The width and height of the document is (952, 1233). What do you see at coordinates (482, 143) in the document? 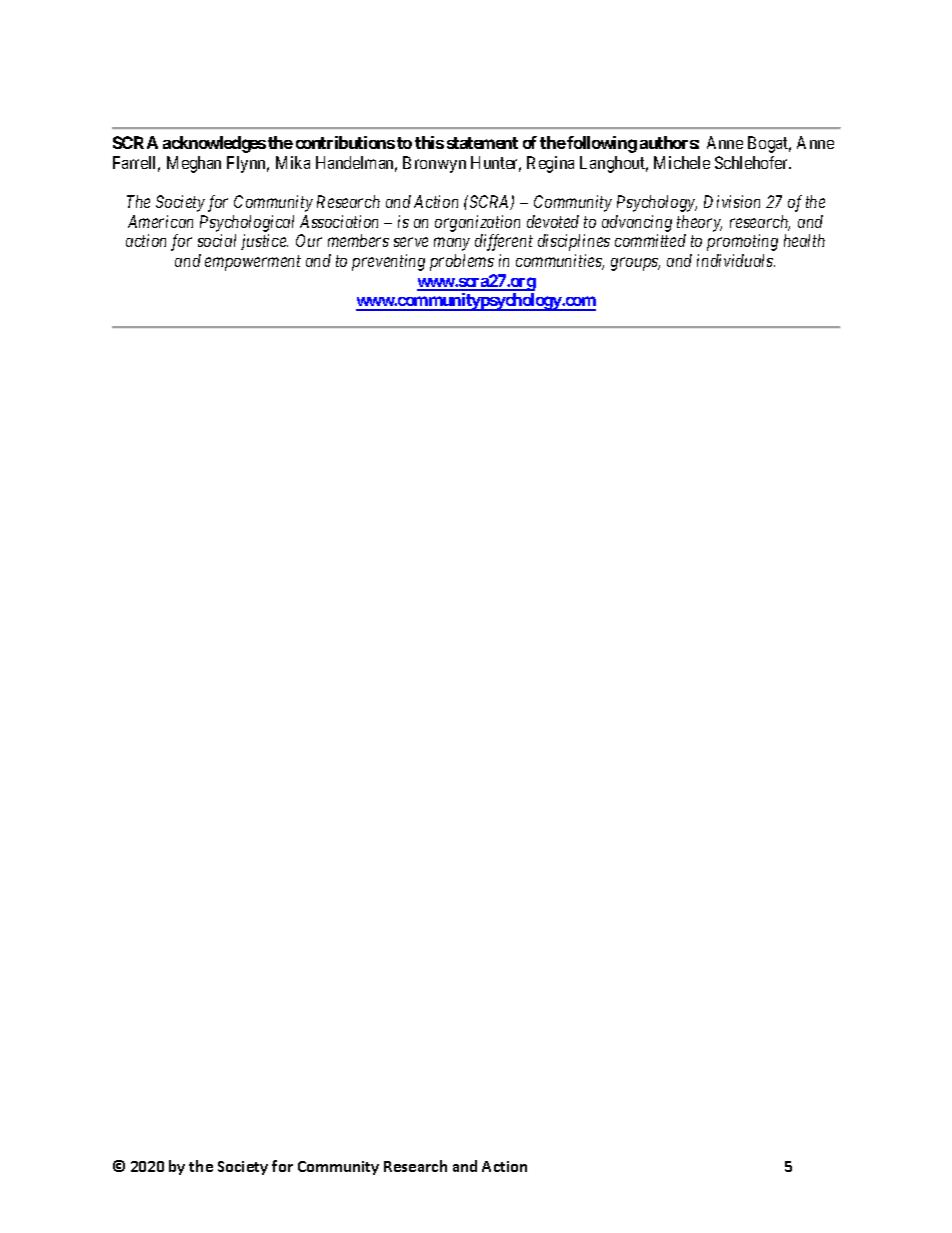
I see `statement` at bounding box center [482, 143].
